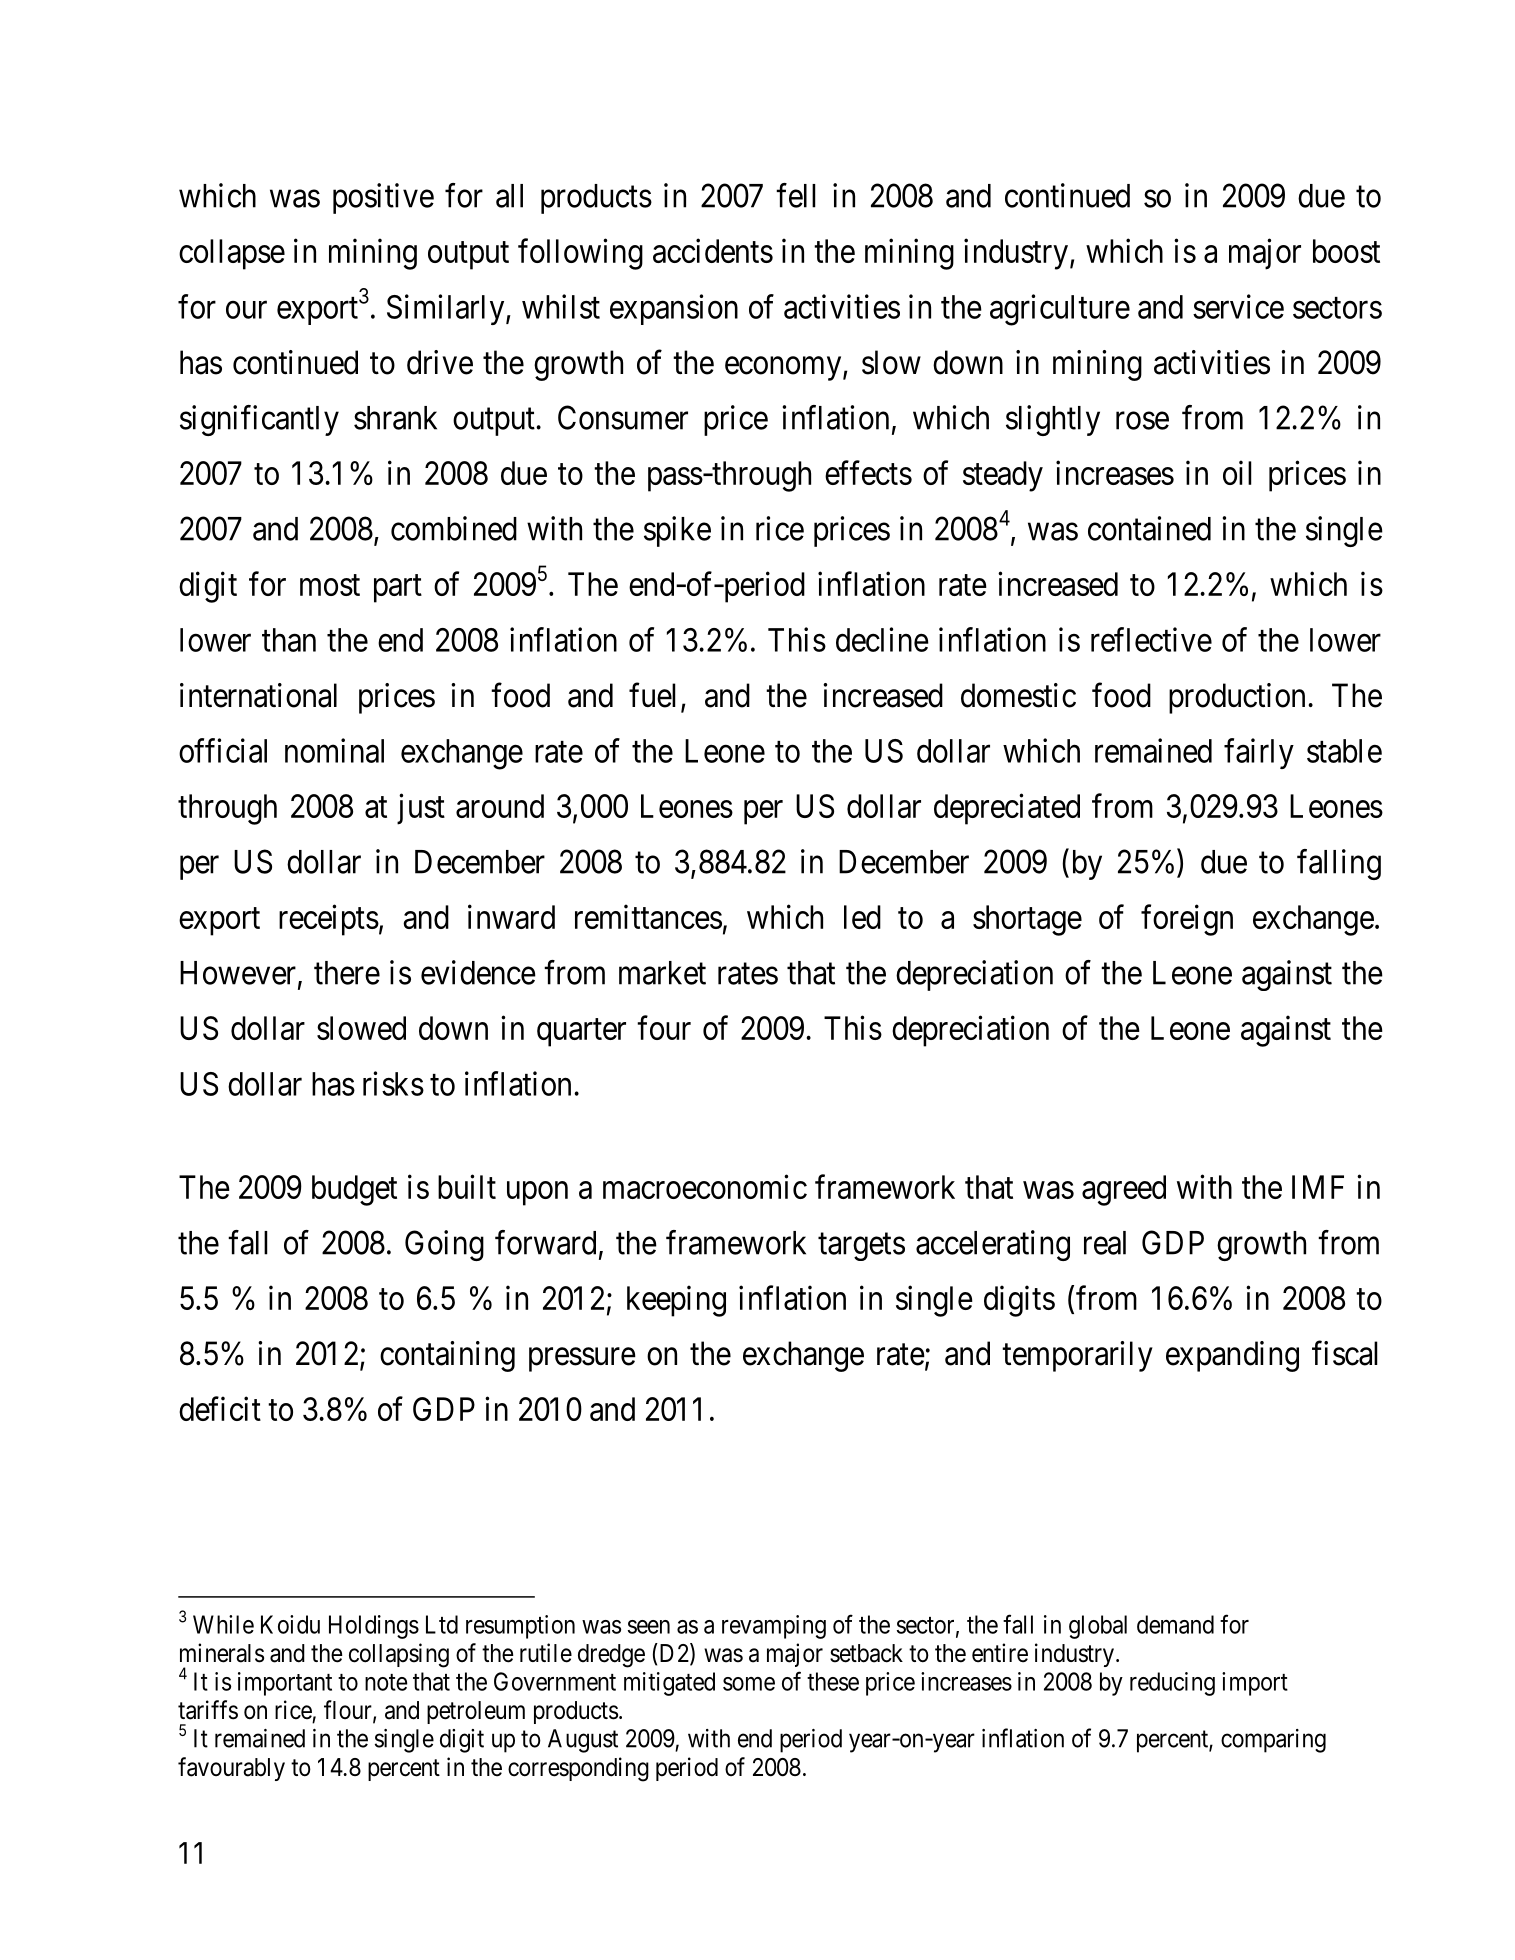 The image size is (1515, 1960). Describe the element at coordinates (1124, 1190) in the page. I see `agreed` at that location.
